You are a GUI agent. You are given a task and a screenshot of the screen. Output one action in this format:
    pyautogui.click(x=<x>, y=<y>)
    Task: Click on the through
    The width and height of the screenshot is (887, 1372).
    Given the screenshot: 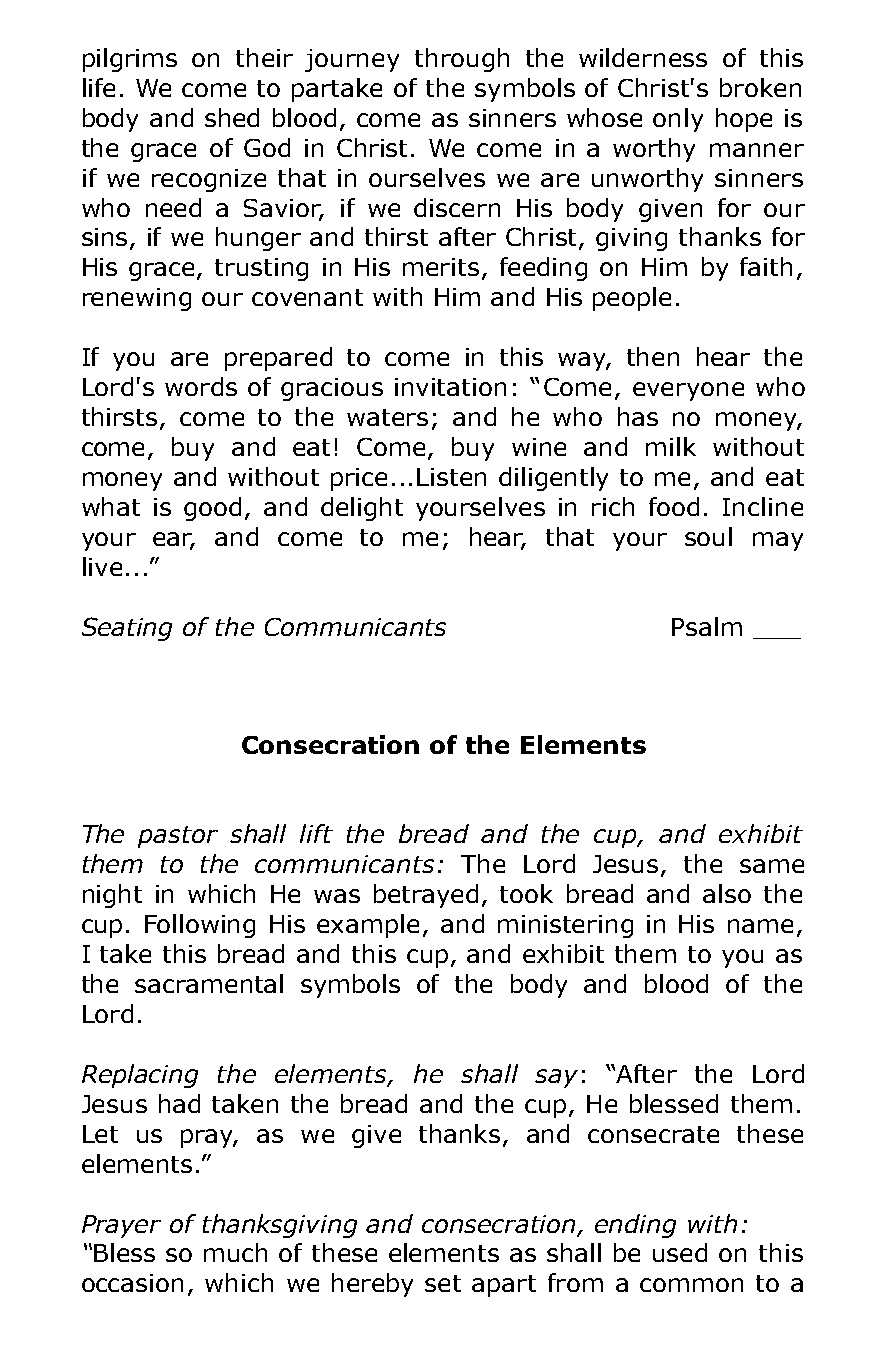 What is the action you would take?
    pyautogui.click(x=462, y=60)
